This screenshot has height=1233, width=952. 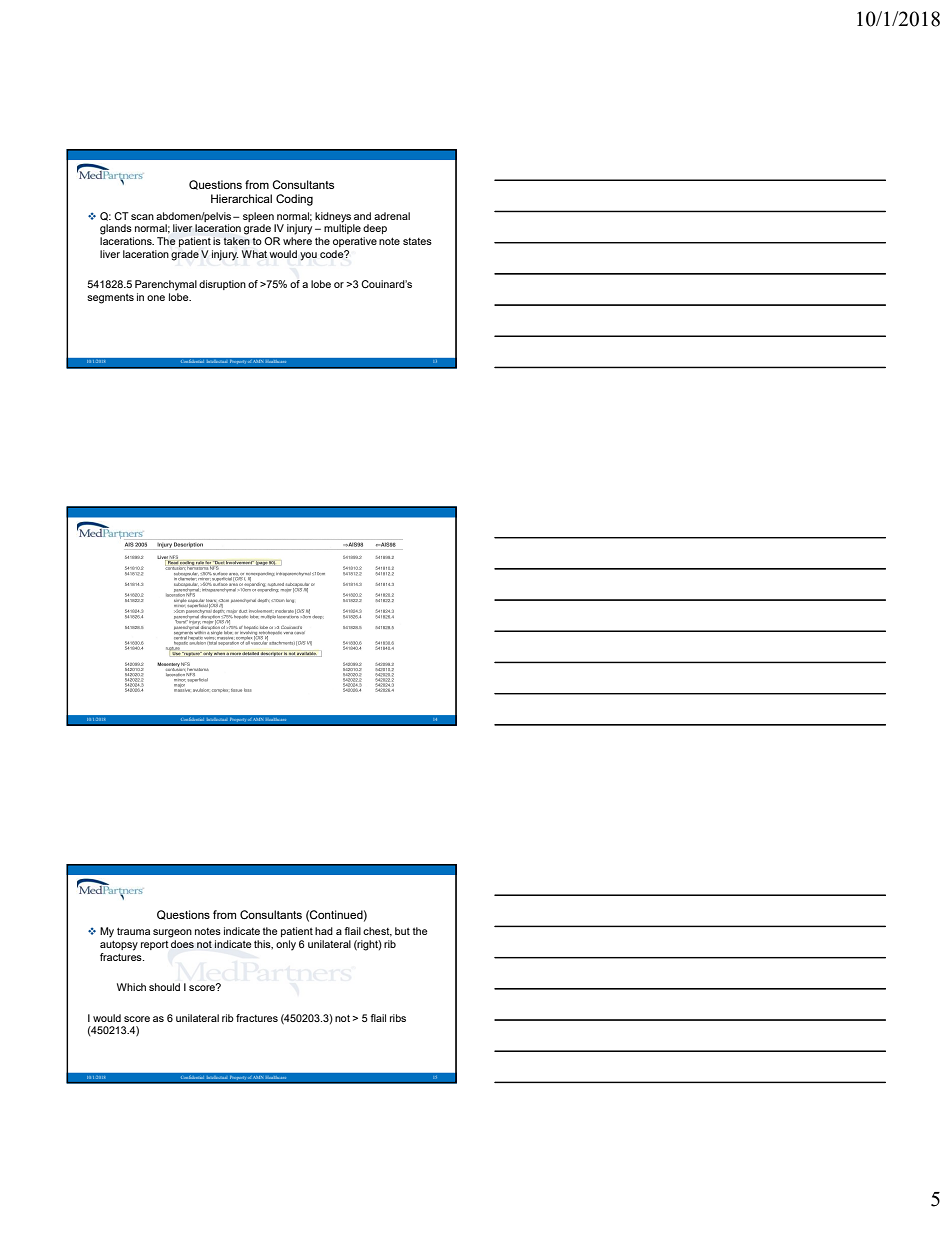 What do you see at coordinates (222, 285) in the screenshot?
I see `disruption` at bounding box center [222, 285].
